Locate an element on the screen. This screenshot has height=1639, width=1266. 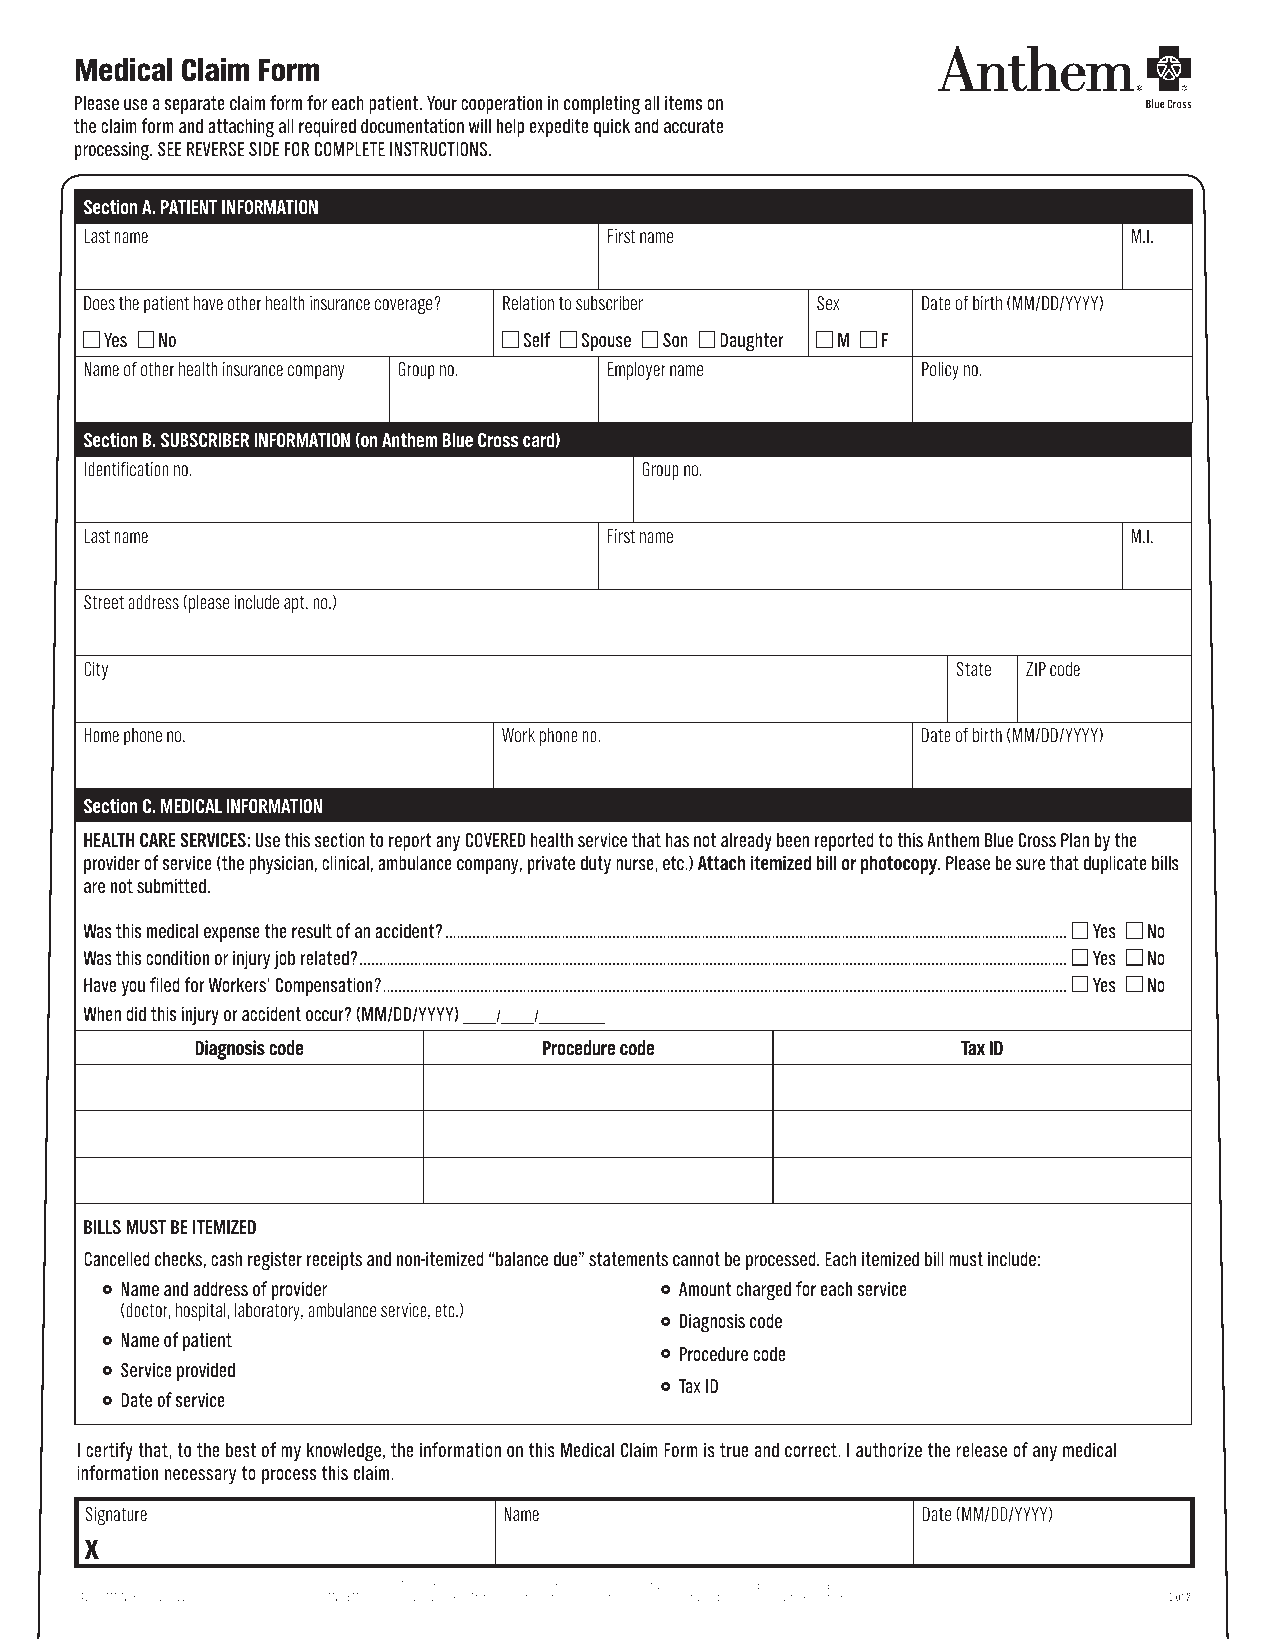
quick is located at coordinates (612, 127).
